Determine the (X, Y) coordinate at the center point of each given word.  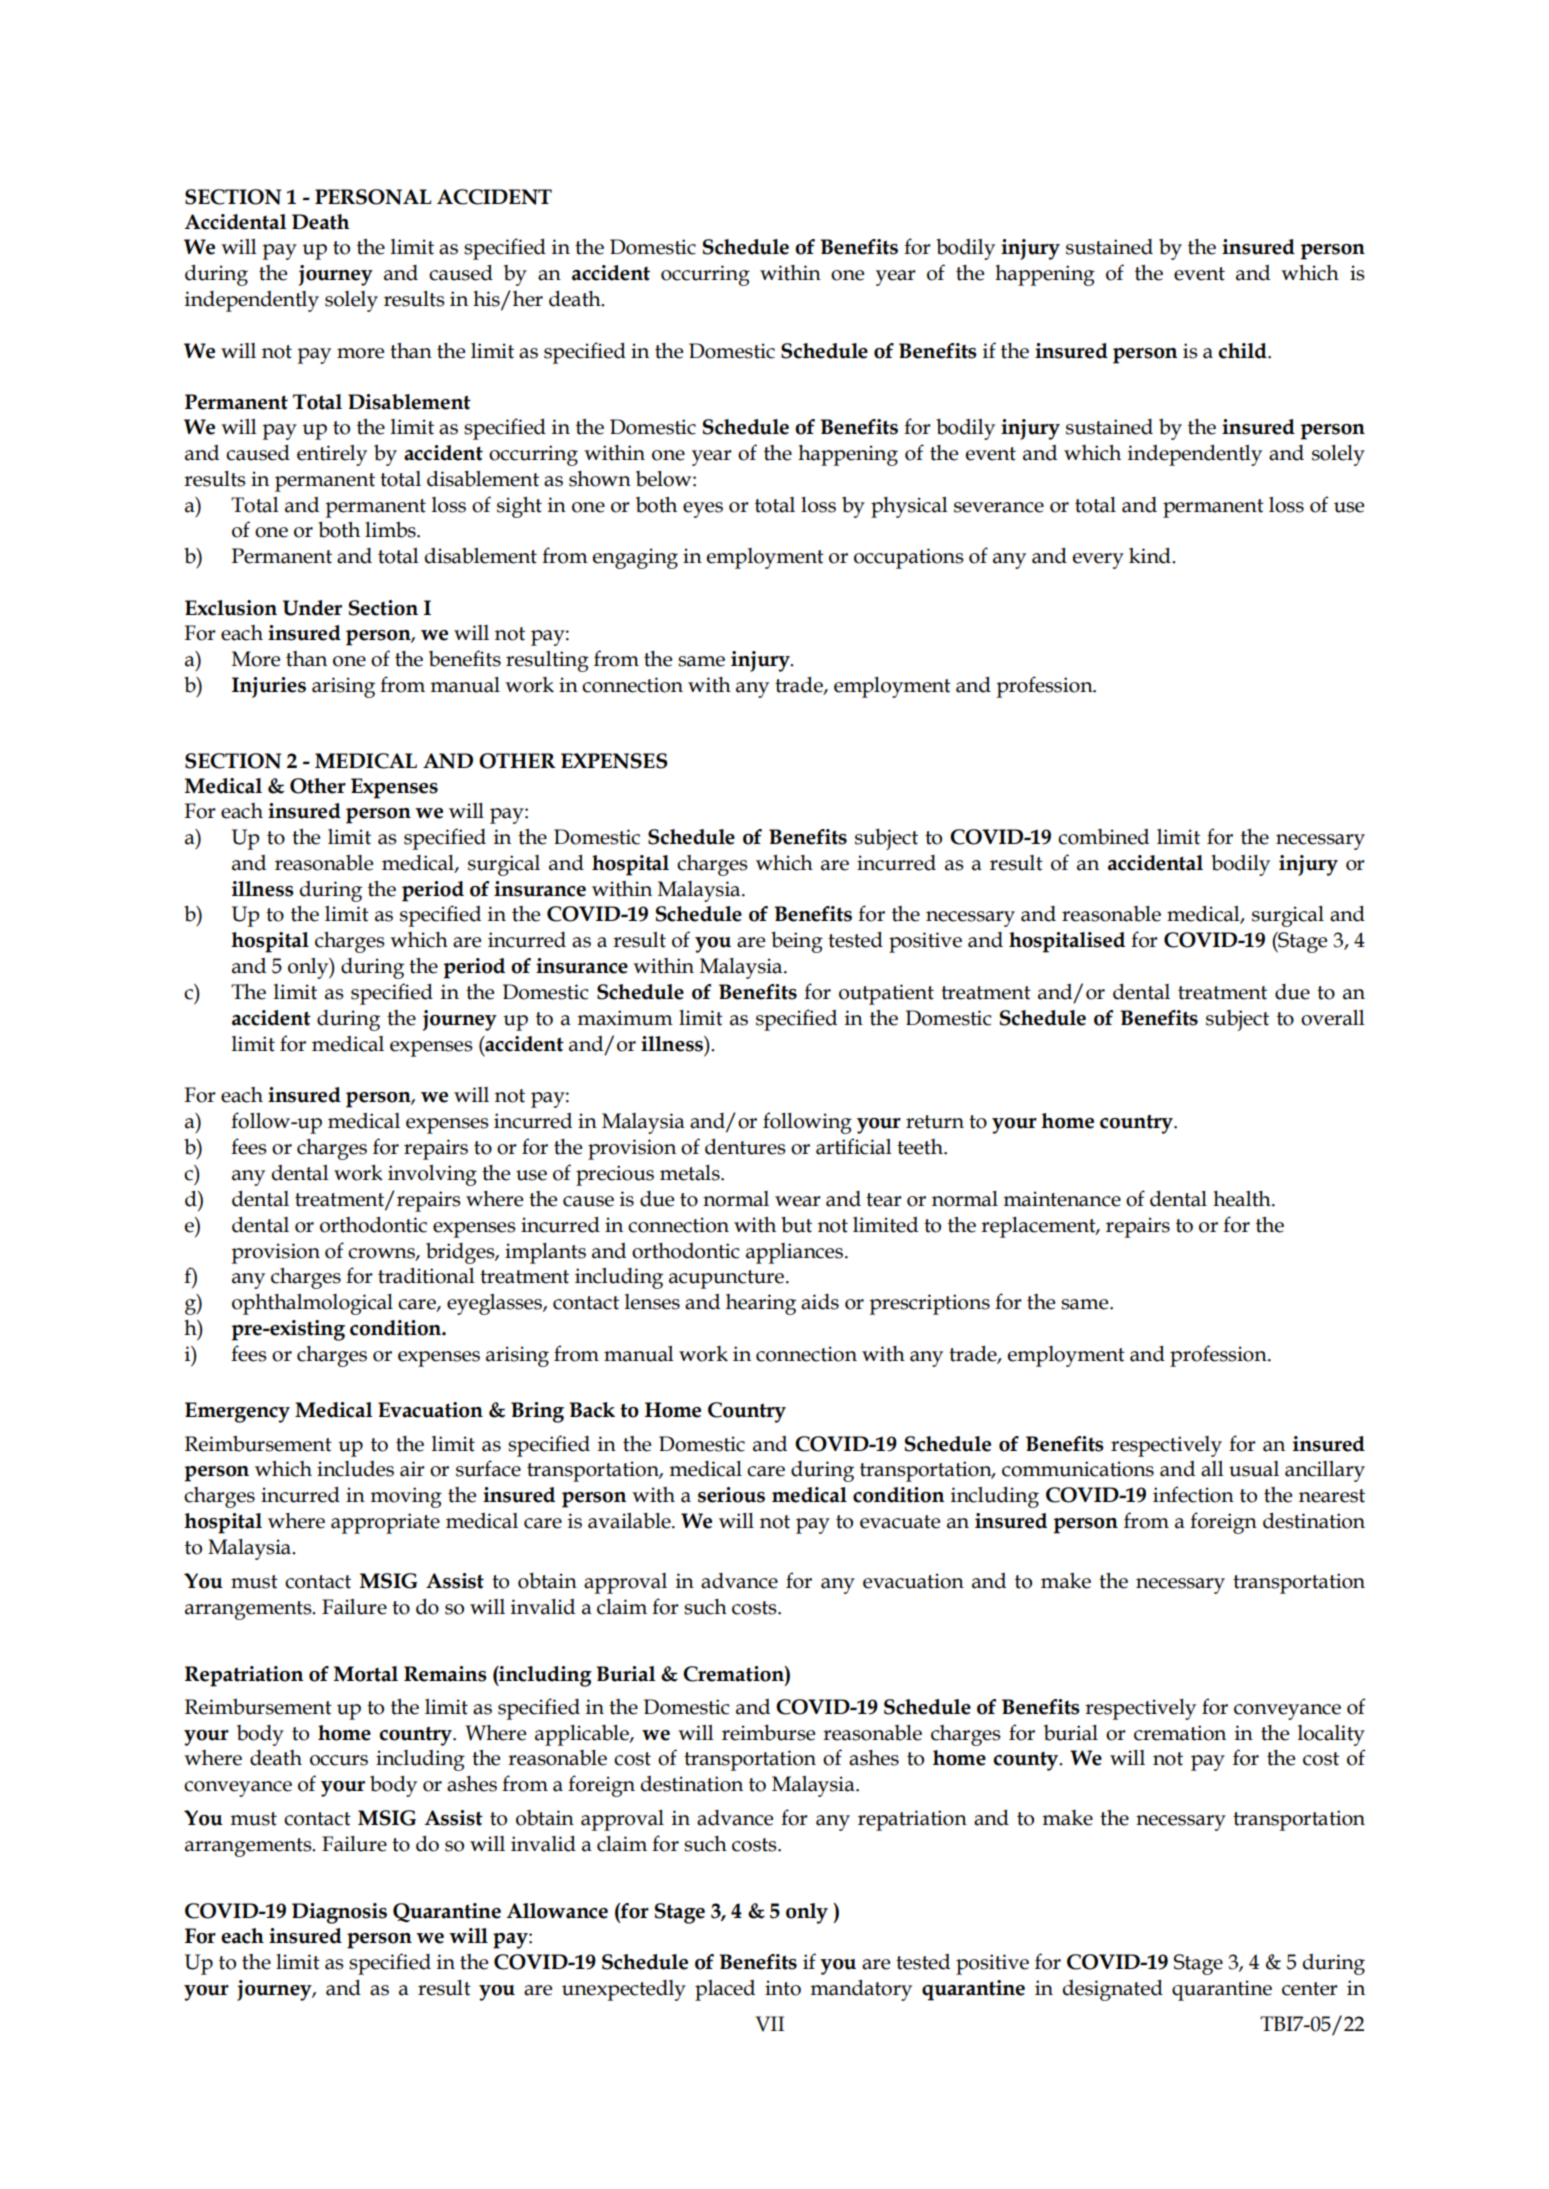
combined (1103, 837)
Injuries (269, 687)
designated (1113, 1990)
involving (432, 1175)
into (783, 1988)
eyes (703, 510)
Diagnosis (339, 1913)
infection (1193, 1494)
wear (798, 1201)
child (1243, 351)
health (1243, 1199)
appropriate (385, 1523)
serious (731, 1495)
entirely (332, 455)
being (797, 942)
